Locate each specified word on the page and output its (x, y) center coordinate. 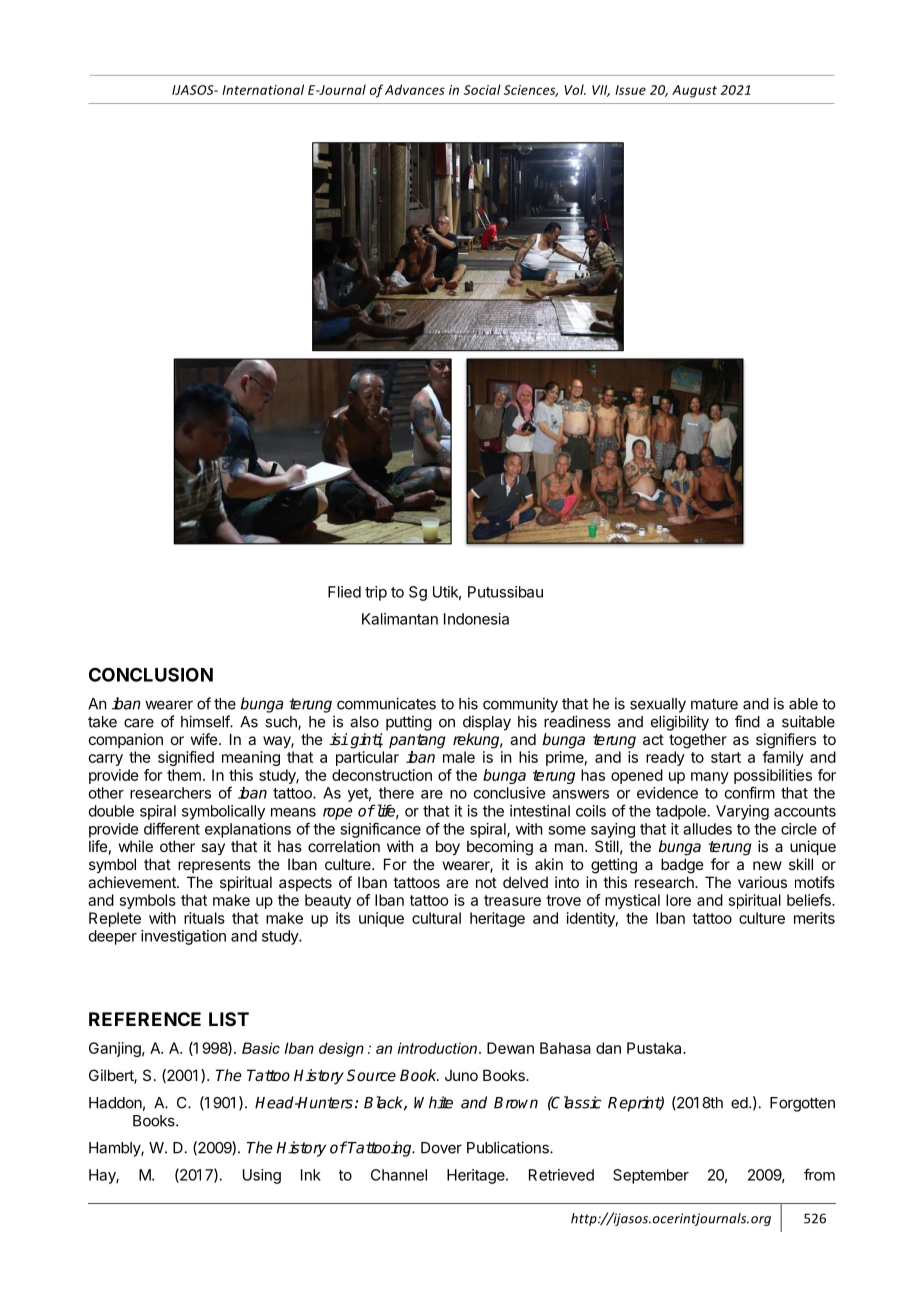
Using (262, 1176)
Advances (415, 89)
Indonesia (476, 619)
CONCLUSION (151, 674)
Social (482, 89)
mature (714, 704)
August (694, 91)
